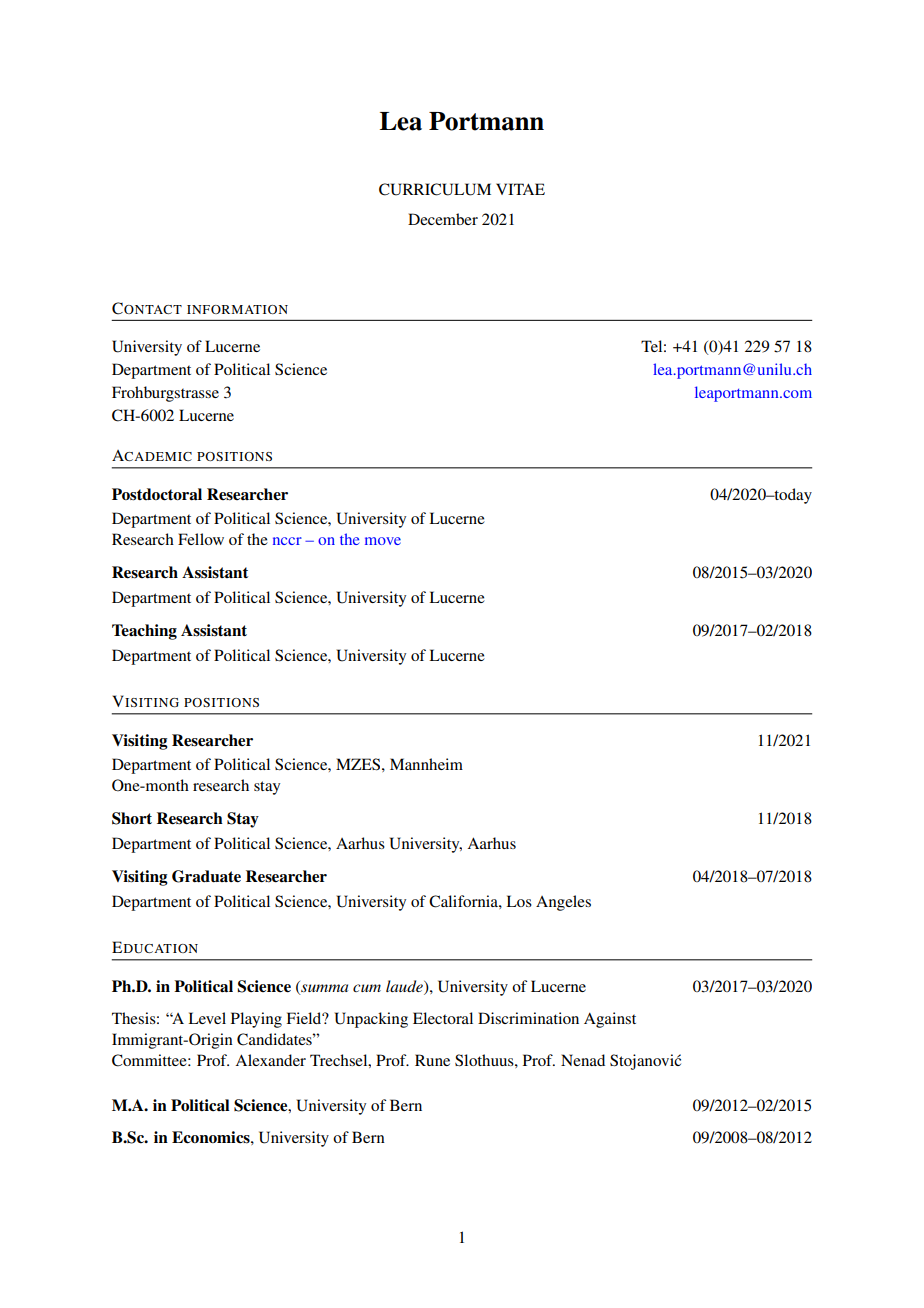 The height and width of the image is (1308, 924). I want to click on Teaching, so click(144, 632).
